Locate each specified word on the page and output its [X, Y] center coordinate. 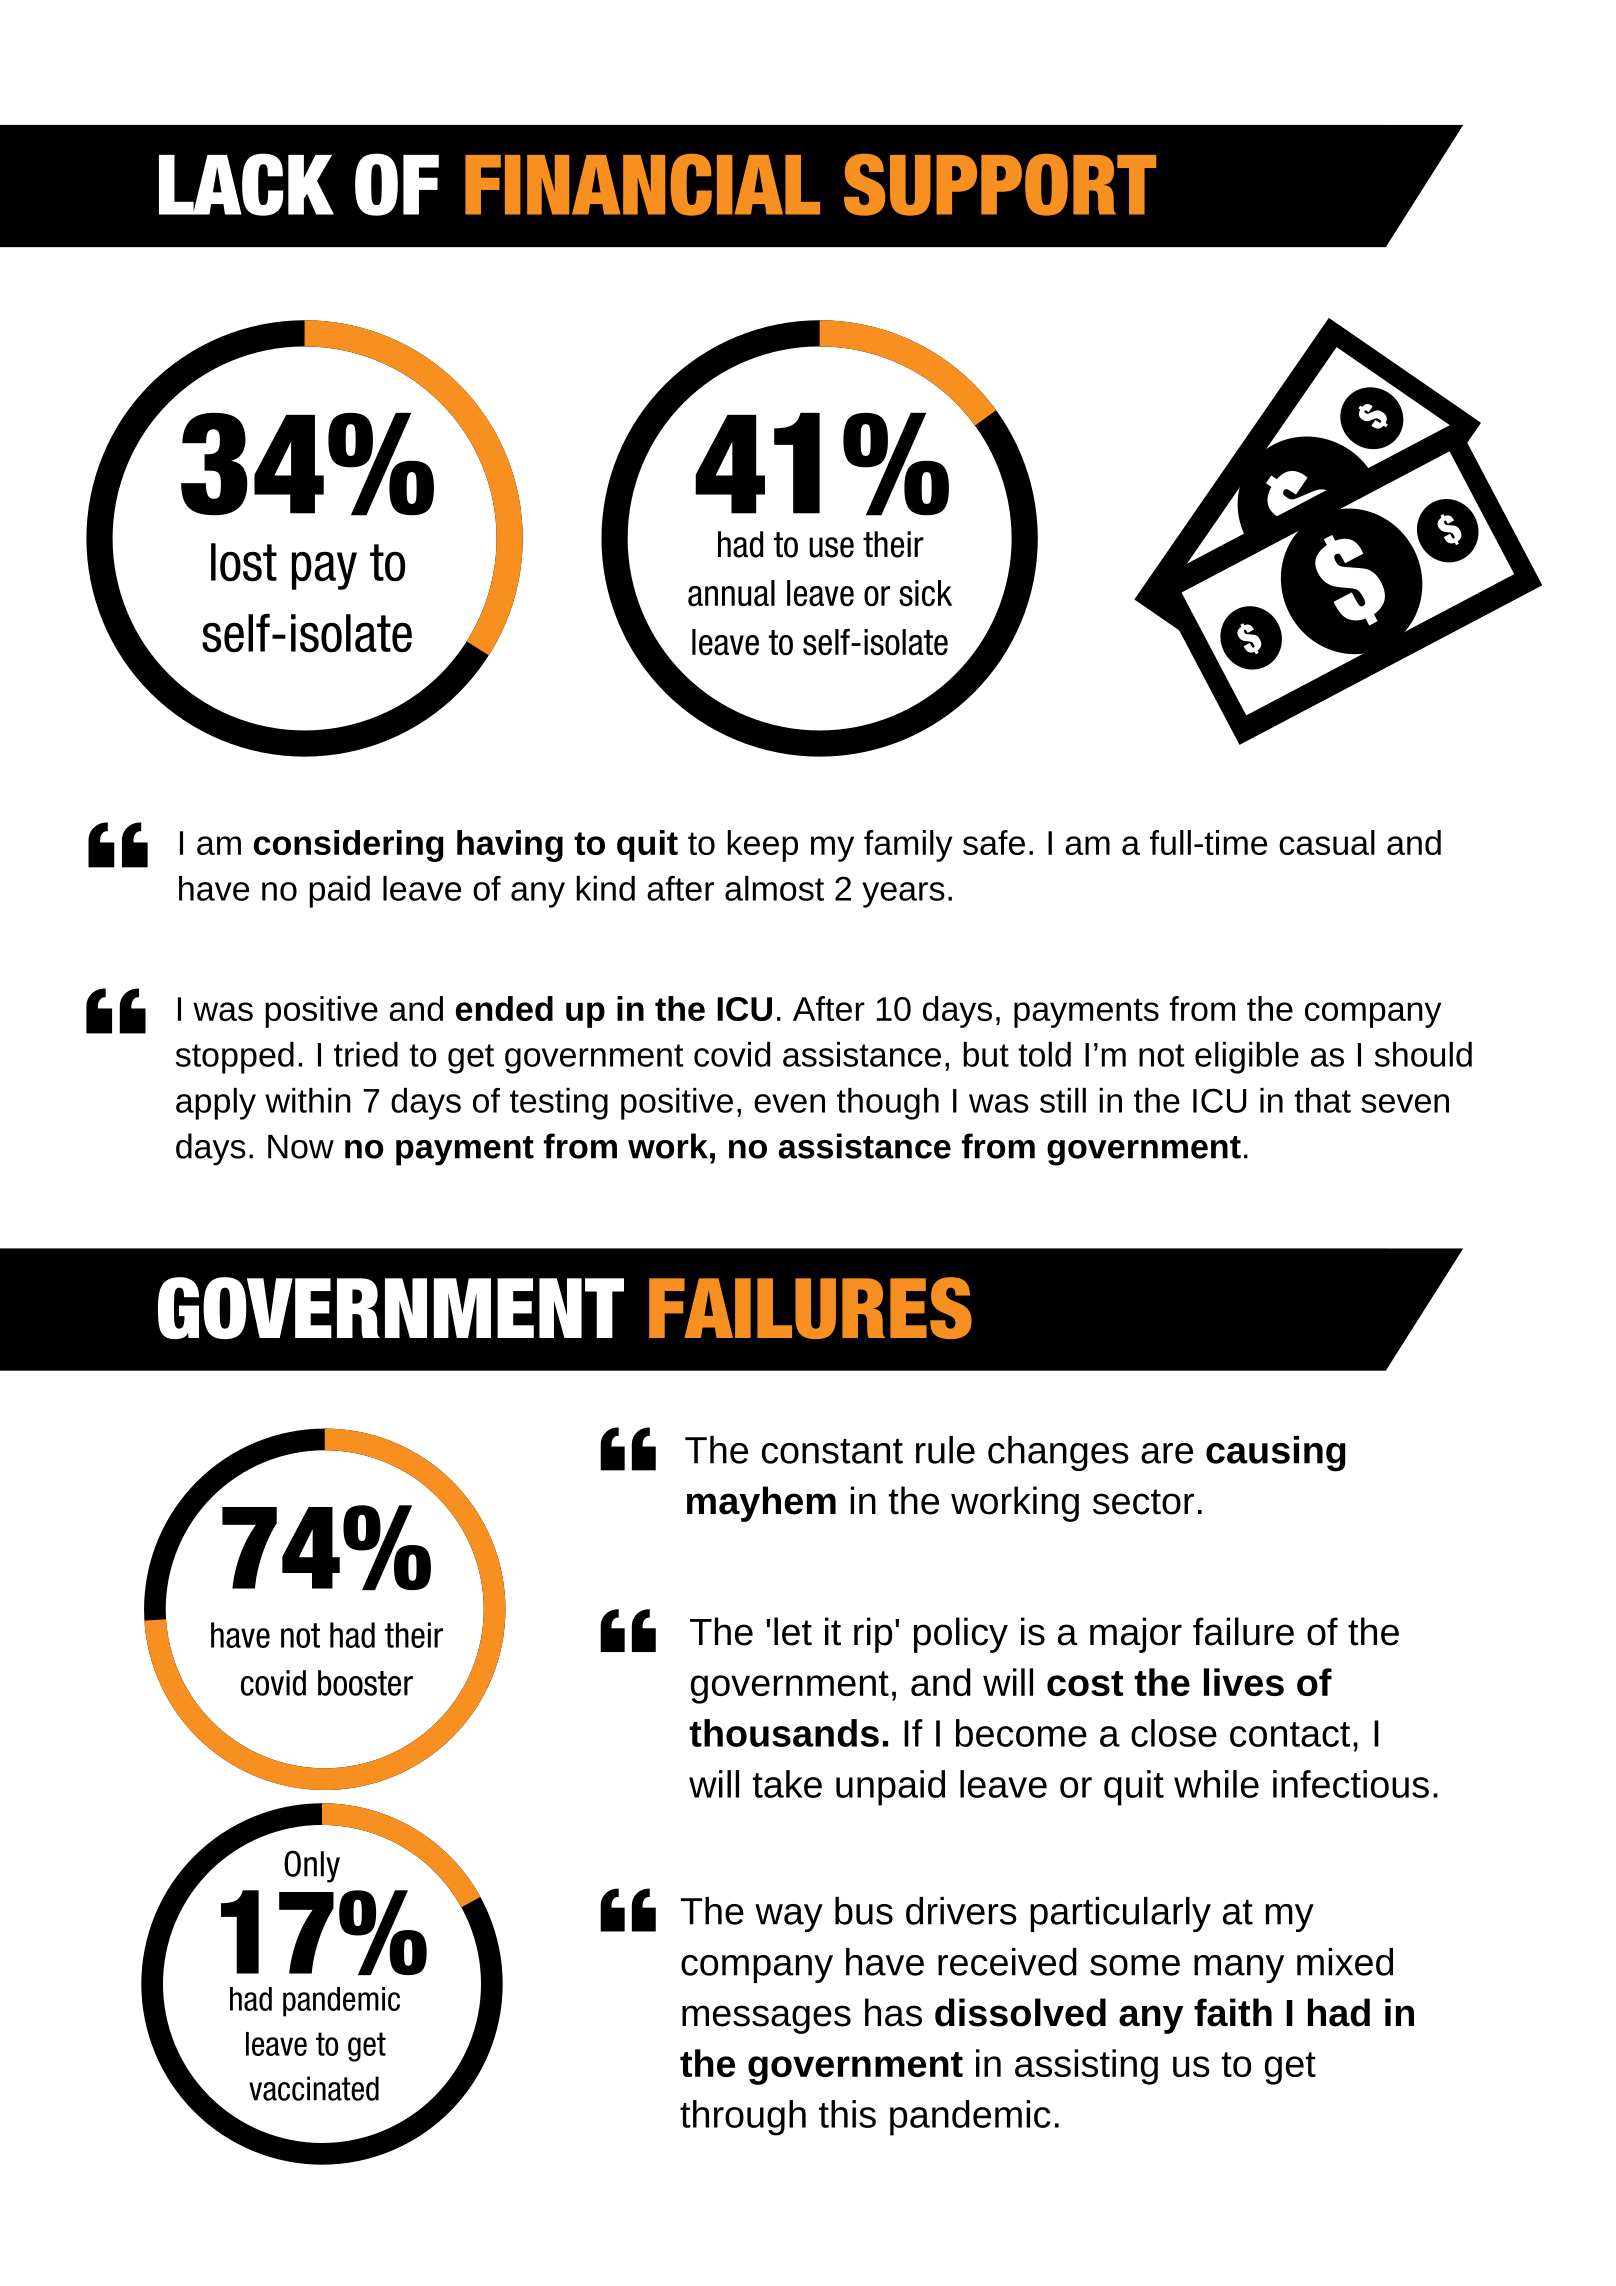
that [1322, 1100]
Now [301, 1147]
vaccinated [314, 2088]
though [888, 1104]
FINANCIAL [642, 185]
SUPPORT [1000, 185]
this [847, 2114]
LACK [246, 184]
